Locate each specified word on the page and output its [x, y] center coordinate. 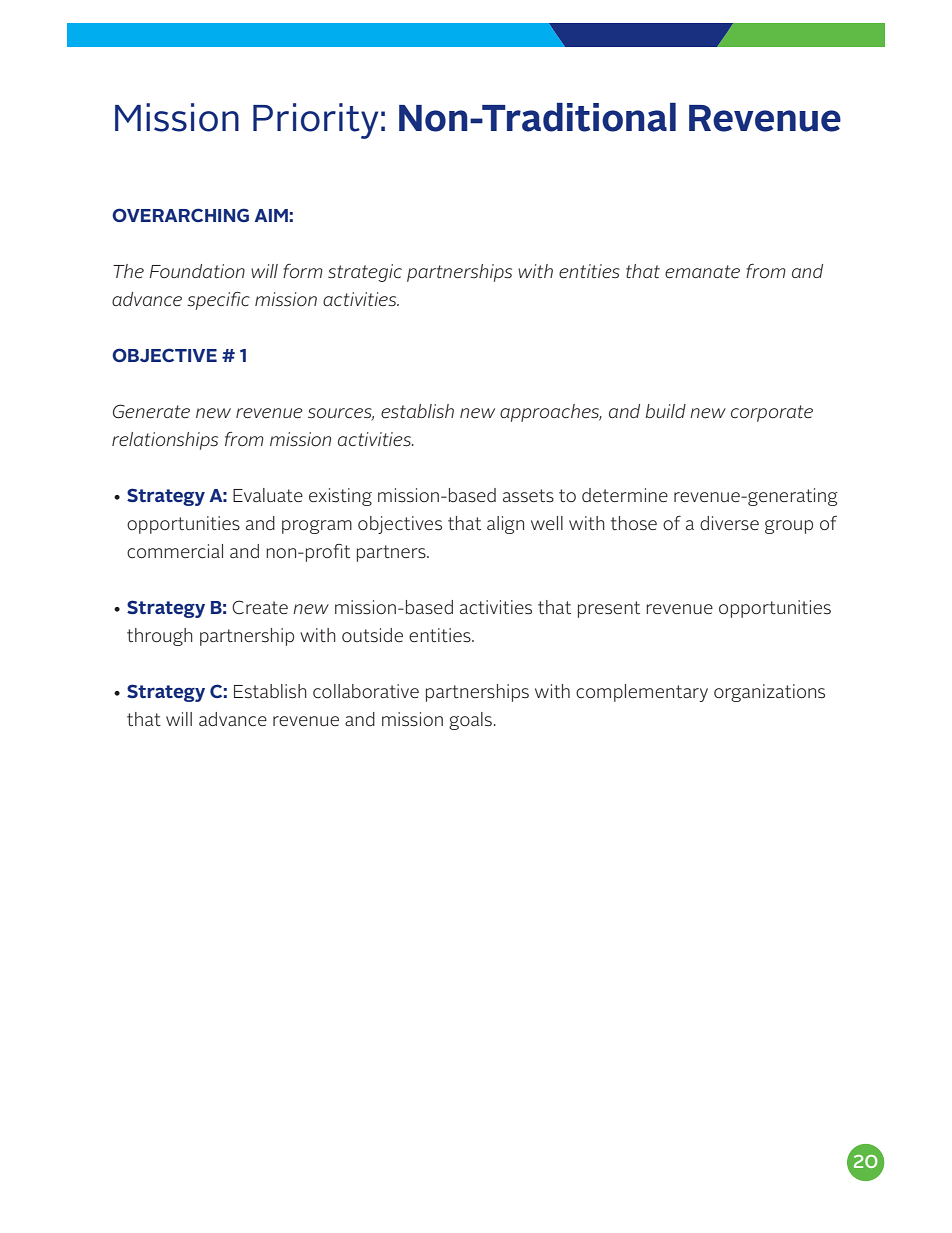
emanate [702, 272]
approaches [551, 413]
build [665, 411]
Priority [315, 121]
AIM [271, 215]
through [160, 637]
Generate [151, 411]
